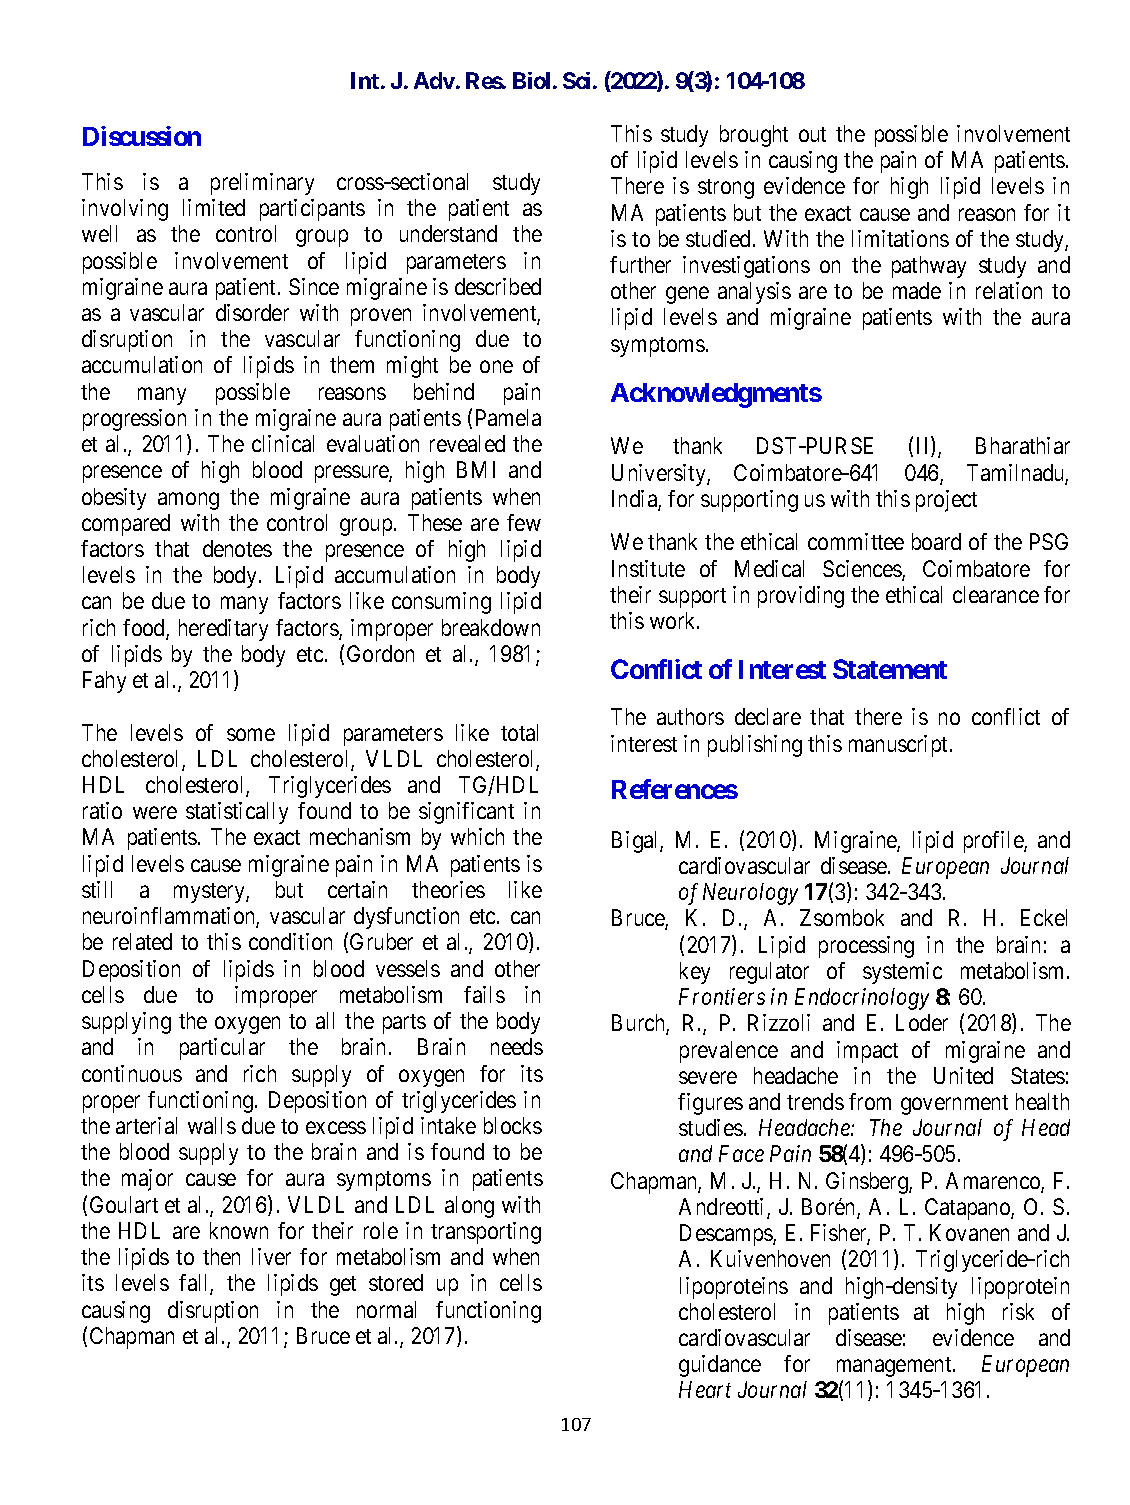 The height and width of the screenshot is (1505, 1130). Describe the element at coordinates (812, 134) in the screenshot. I see `out` at that location.
